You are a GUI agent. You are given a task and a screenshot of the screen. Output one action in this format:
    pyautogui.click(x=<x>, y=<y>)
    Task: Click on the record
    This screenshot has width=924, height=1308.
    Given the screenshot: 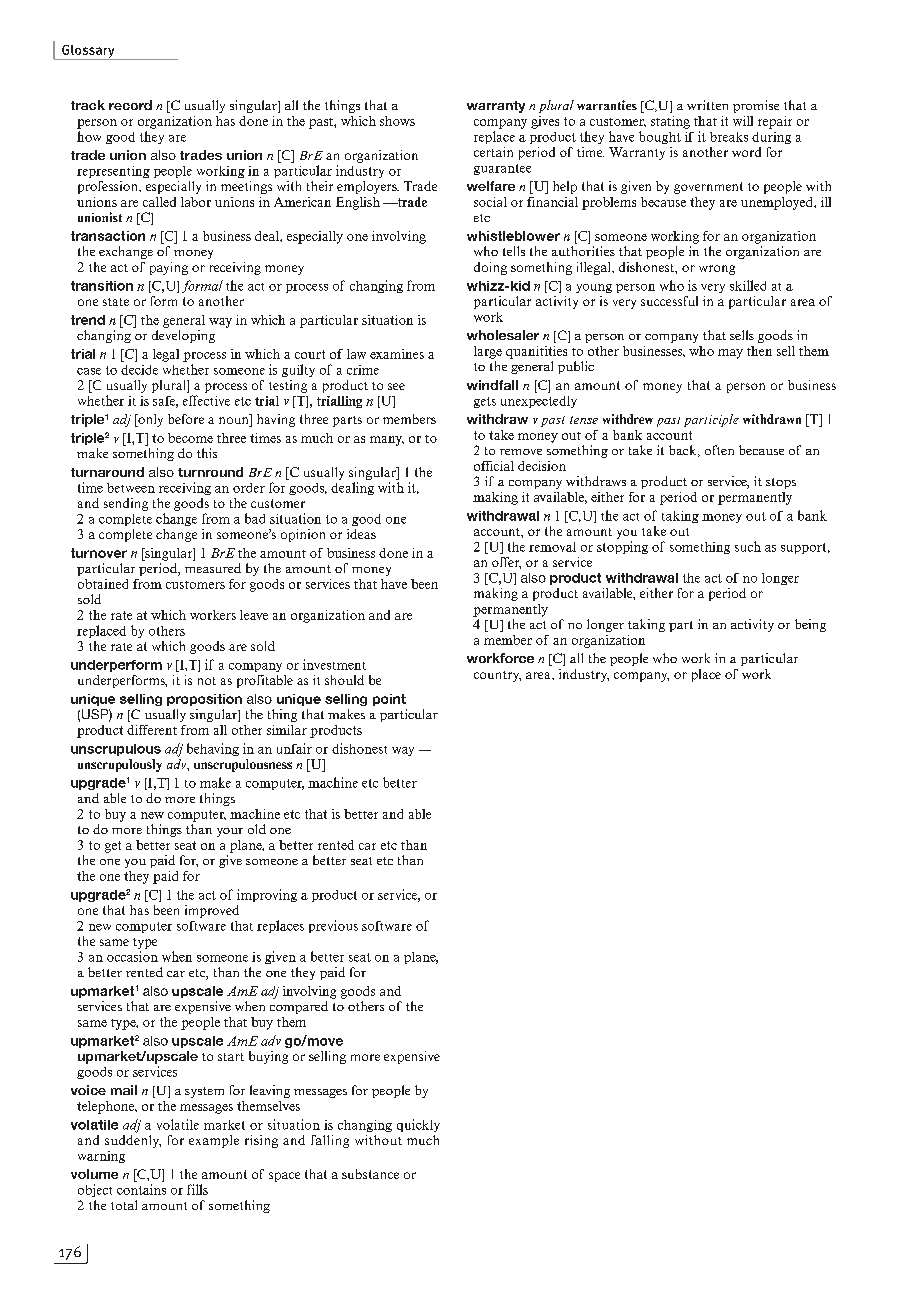 What is the action you would take?
    pyautogui.click(x=130, y=105)
